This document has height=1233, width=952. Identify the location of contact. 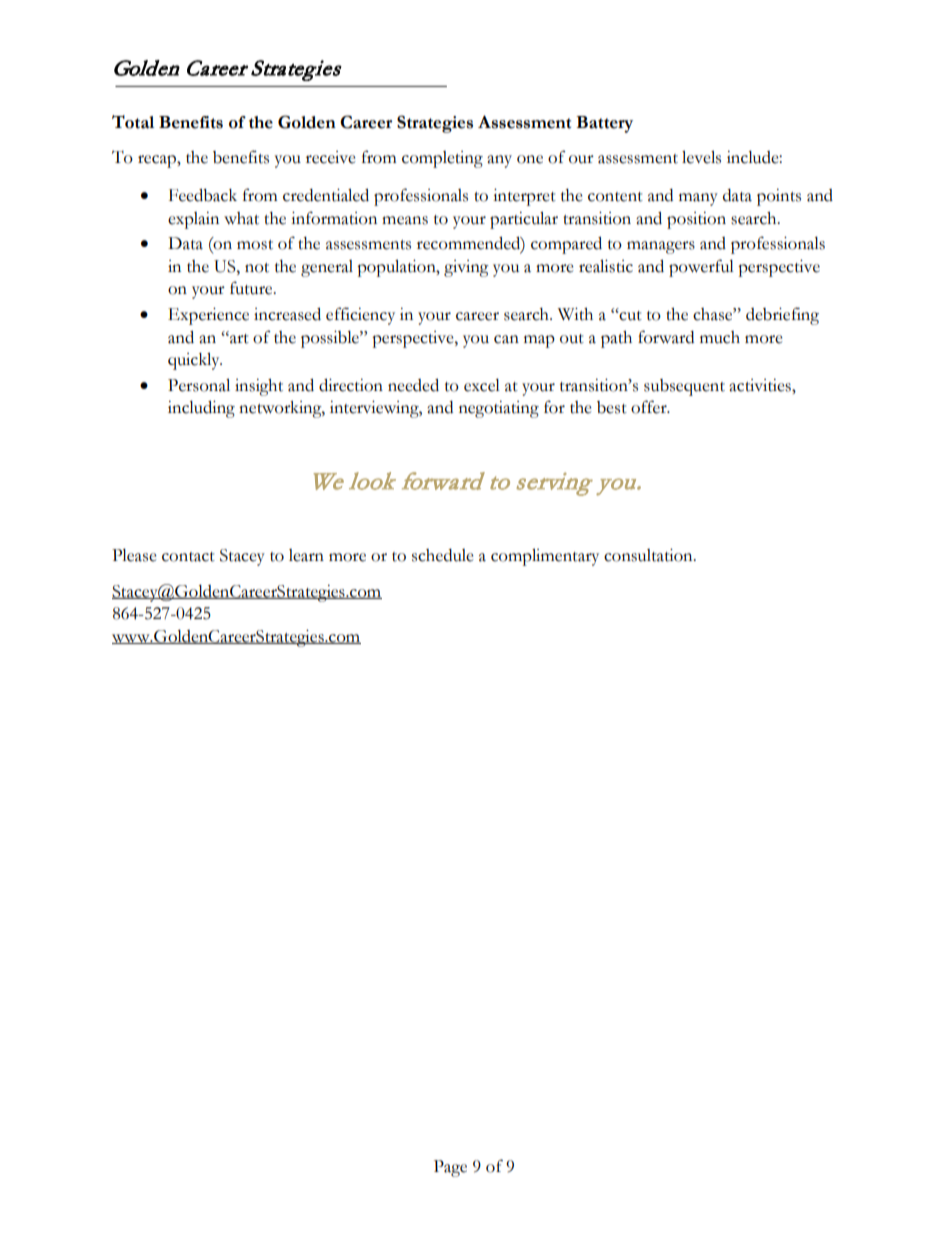
(188, 557).
